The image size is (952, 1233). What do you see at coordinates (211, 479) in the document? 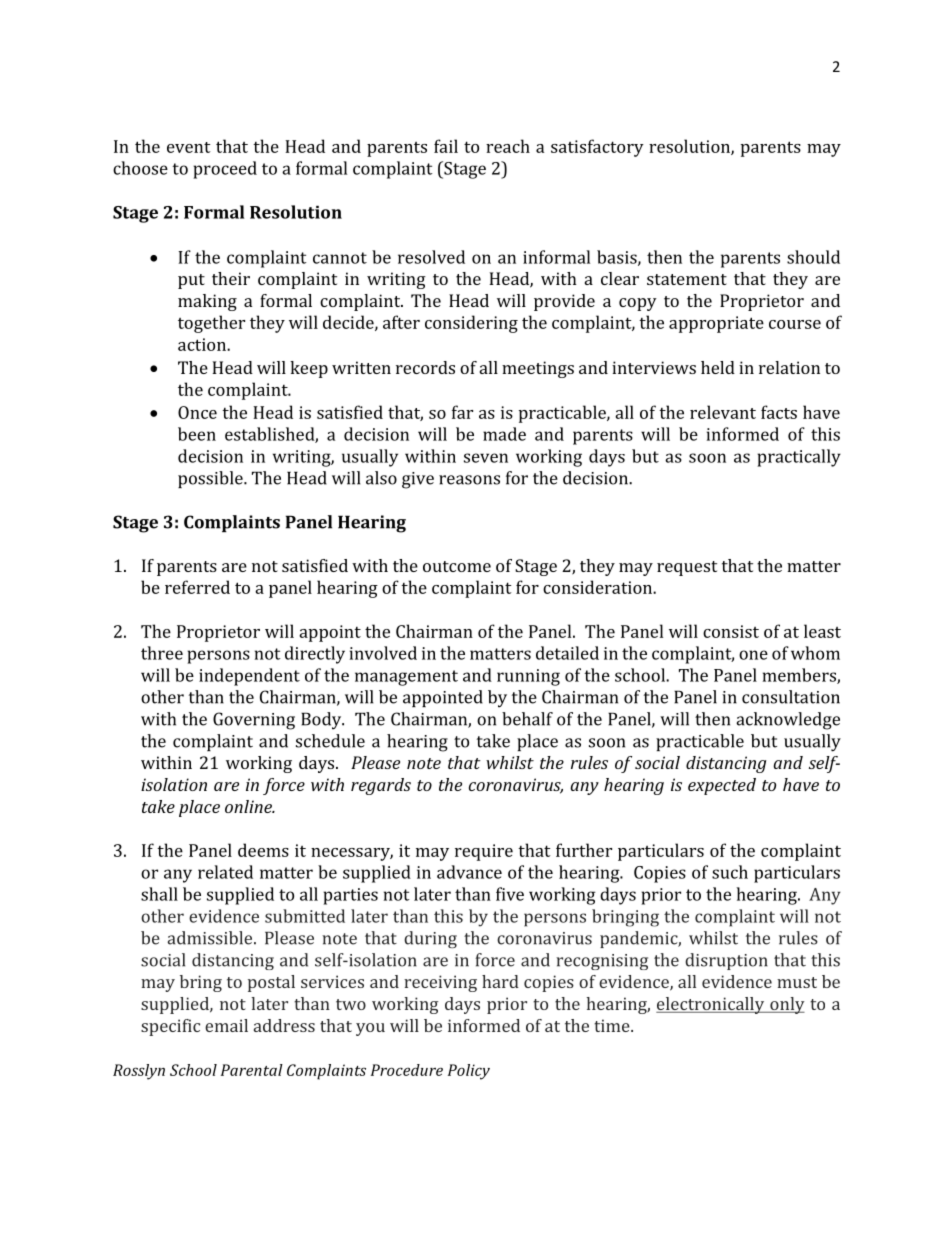
I see `possible` at bounding box center [211, 479].
